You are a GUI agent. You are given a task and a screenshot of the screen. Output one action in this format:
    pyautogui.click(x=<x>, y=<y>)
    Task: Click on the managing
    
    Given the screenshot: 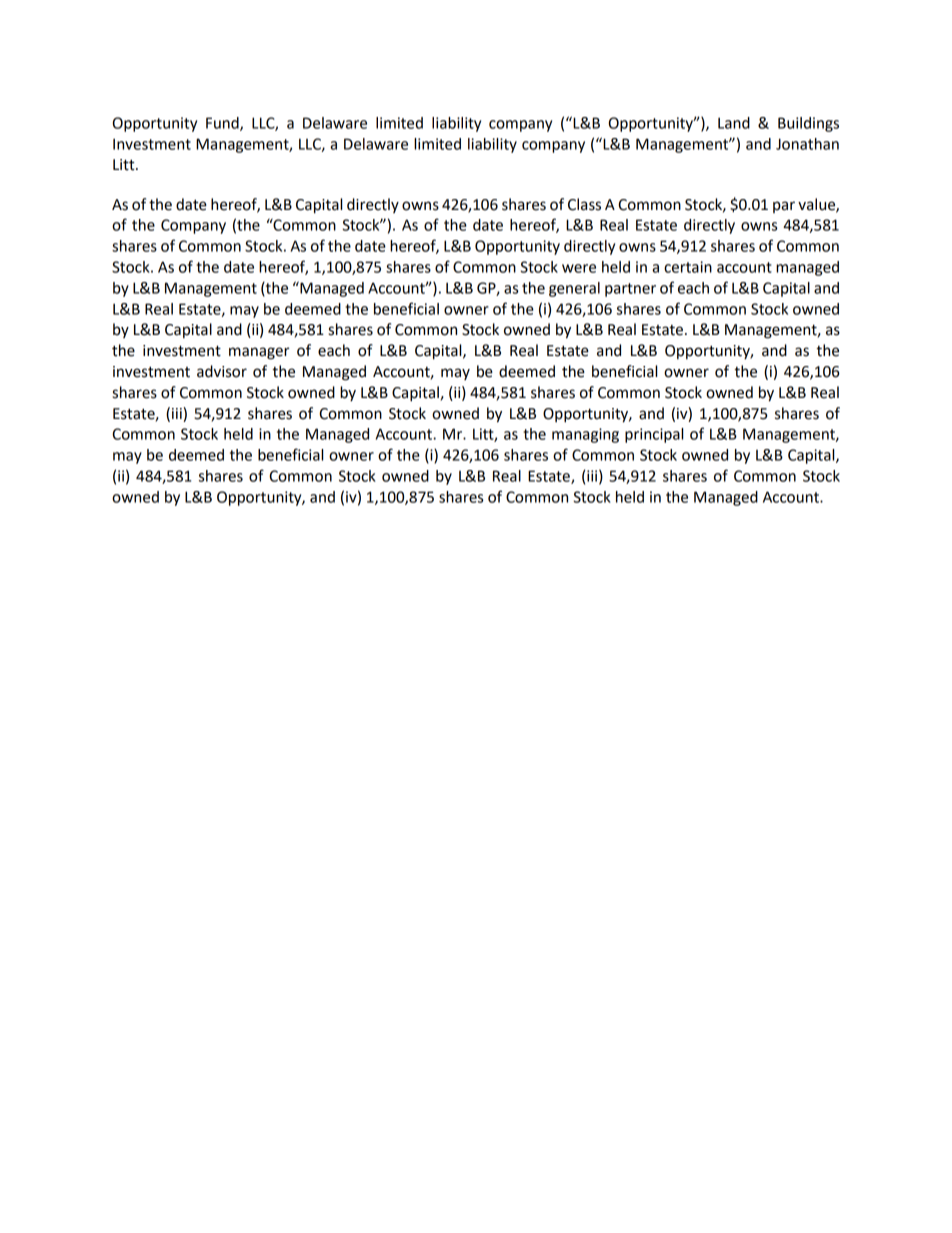 What is the action you would take?
    pyautogui.click(x=585, y=435)
